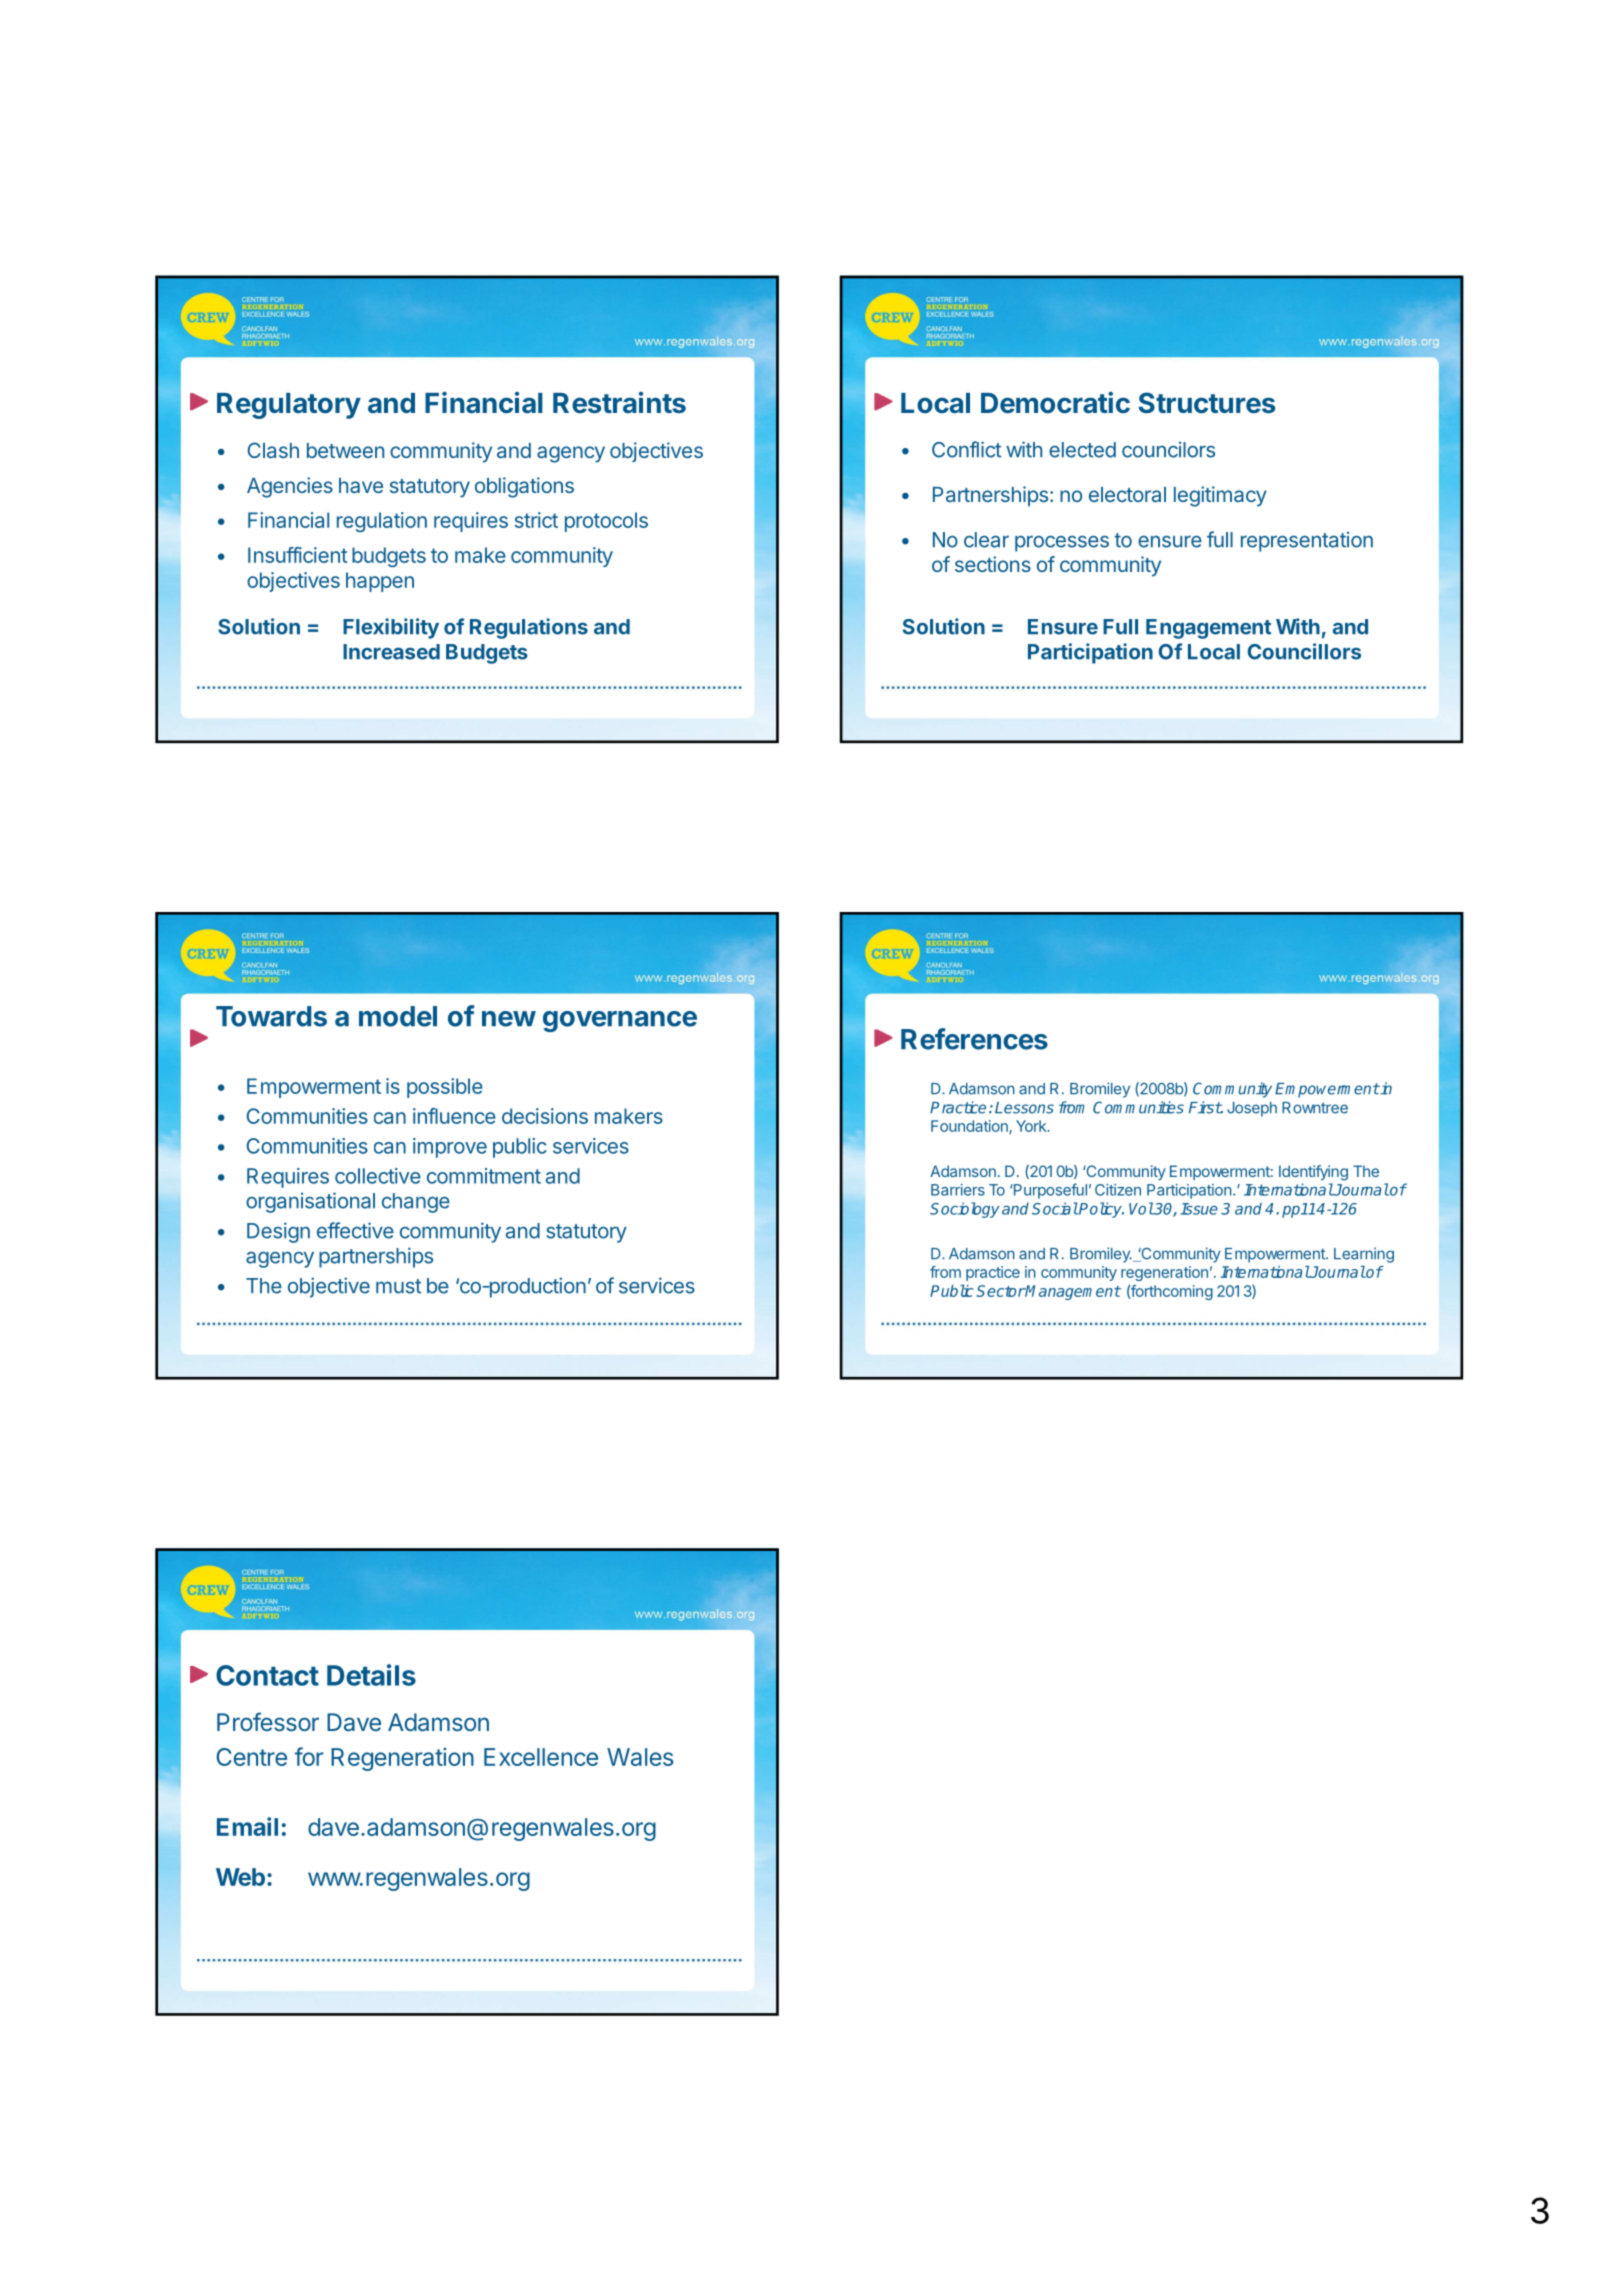 The image size is (1619, 2292). Describe the element at coordinates (966, 449) in the screenshot. I see `Conflict` at that location.
